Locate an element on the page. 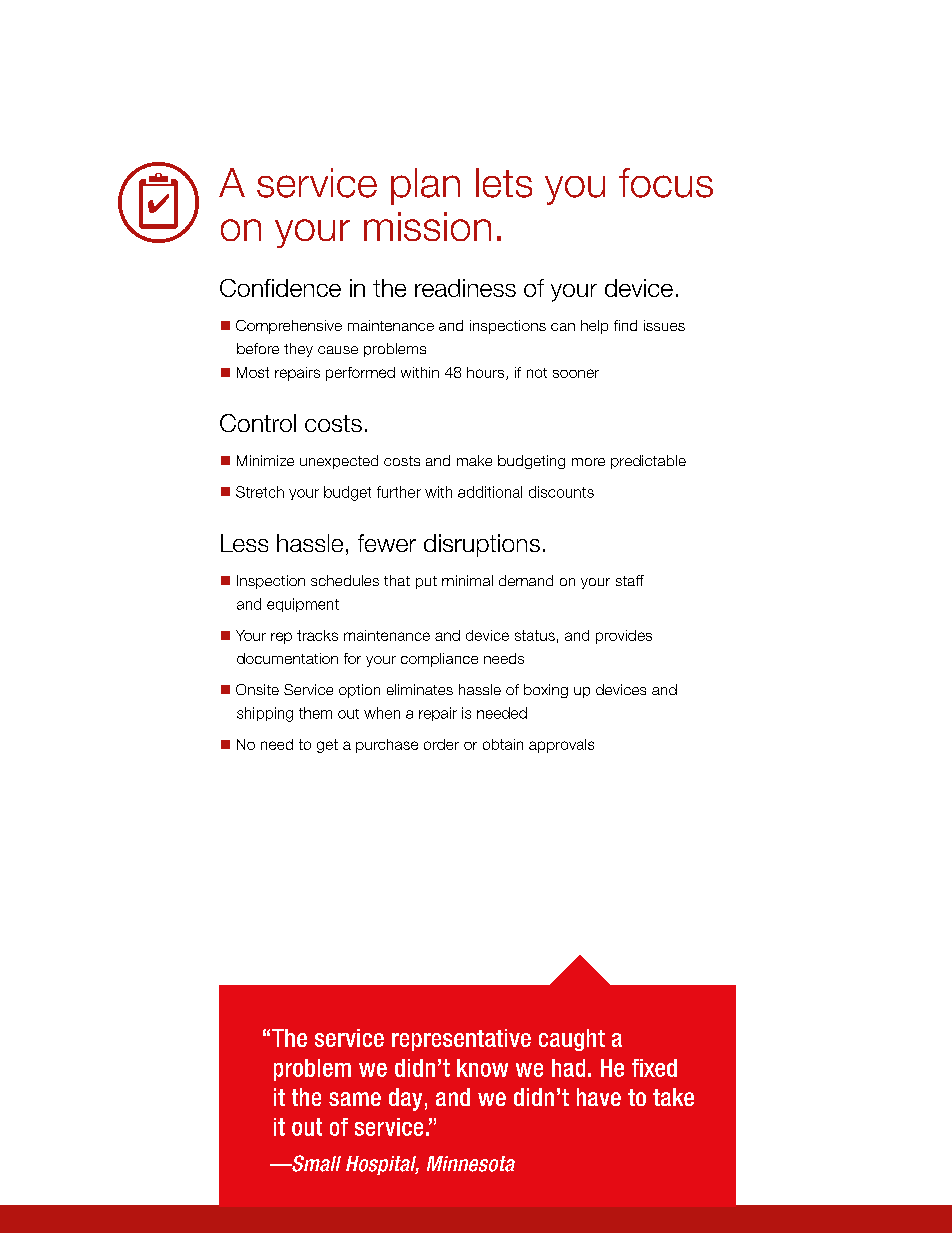 Image resolution: width=952 pixels, height=1233 pixels. mission is located at coordinates (427, 226).
